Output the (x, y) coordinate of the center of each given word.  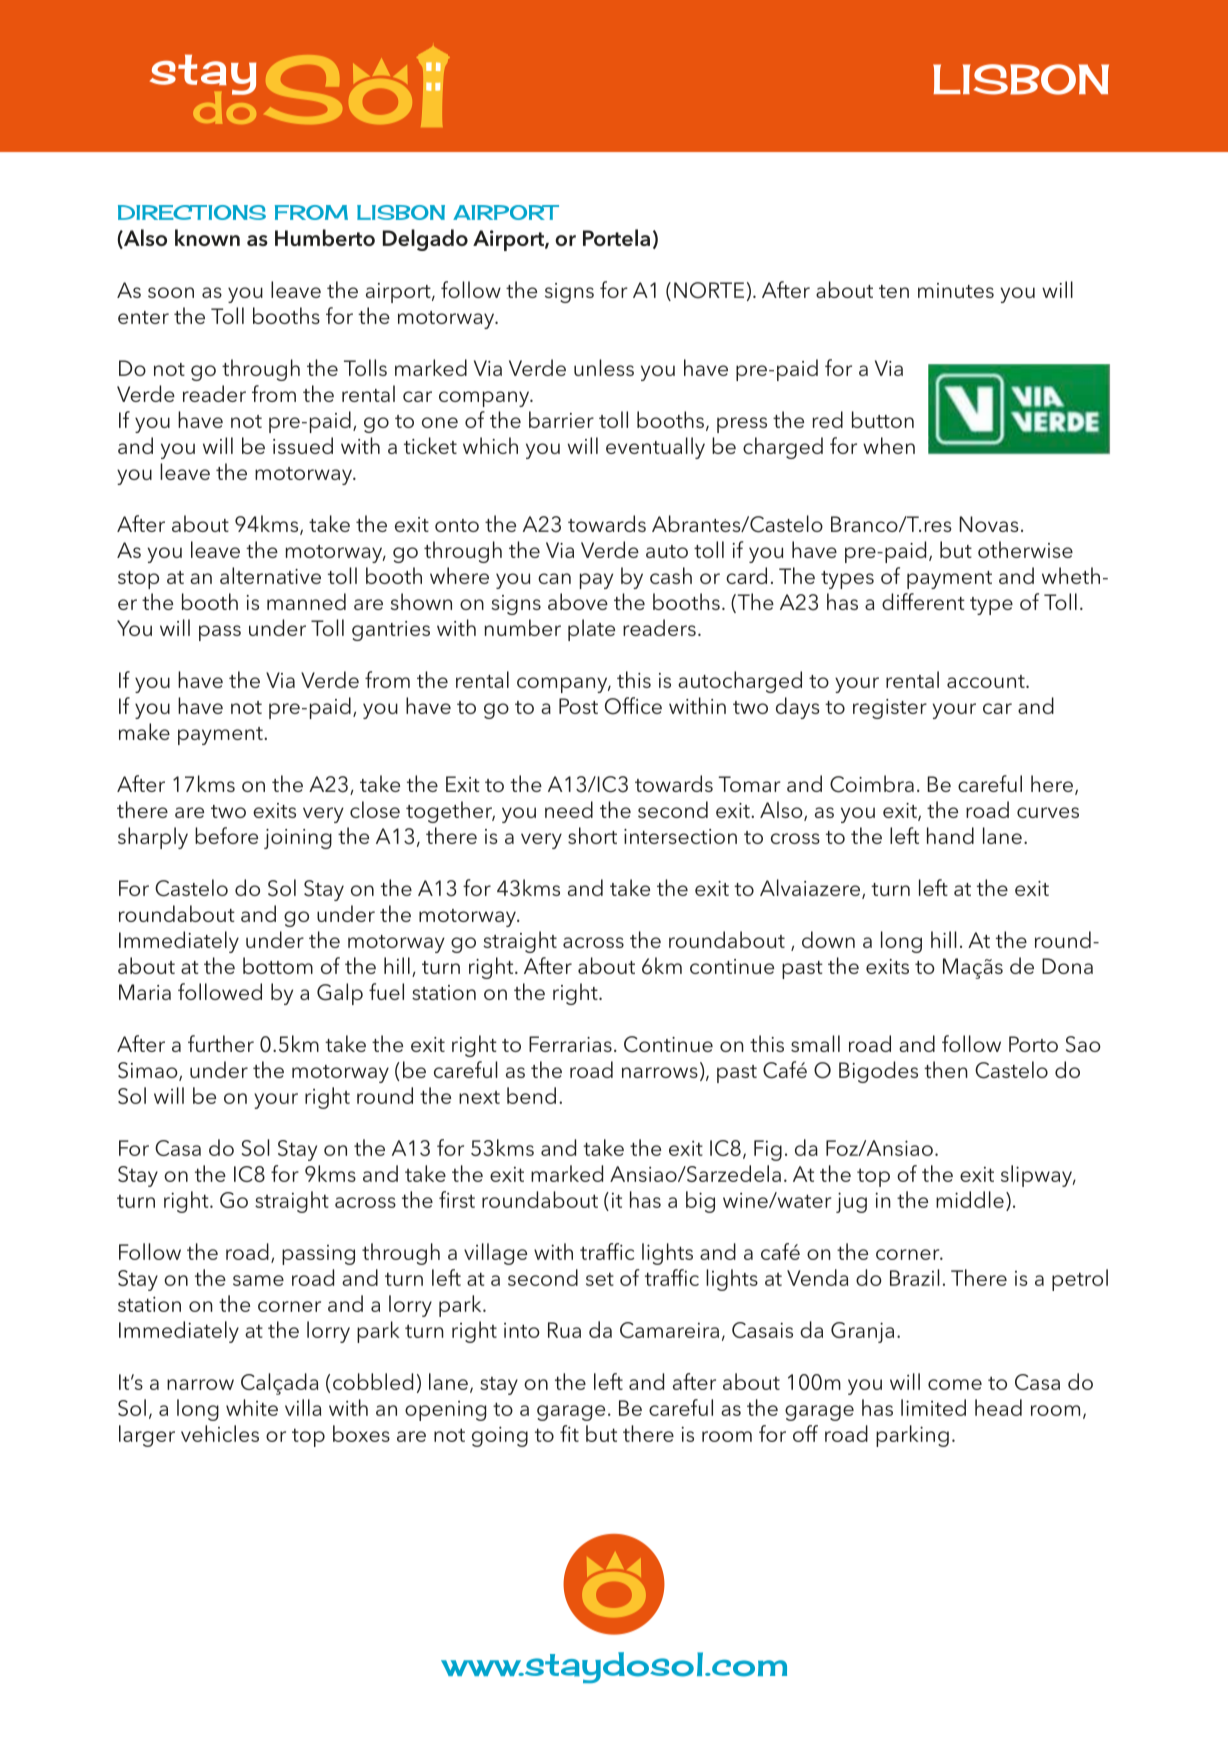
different (923, 601)
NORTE (709, 290)
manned (306, 601)
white (252, 1407)
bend (531, 1095)
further (221, 1043)
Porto (1033, 1044)
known (207, 237)
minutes (956, 290)
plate (591, 630)
